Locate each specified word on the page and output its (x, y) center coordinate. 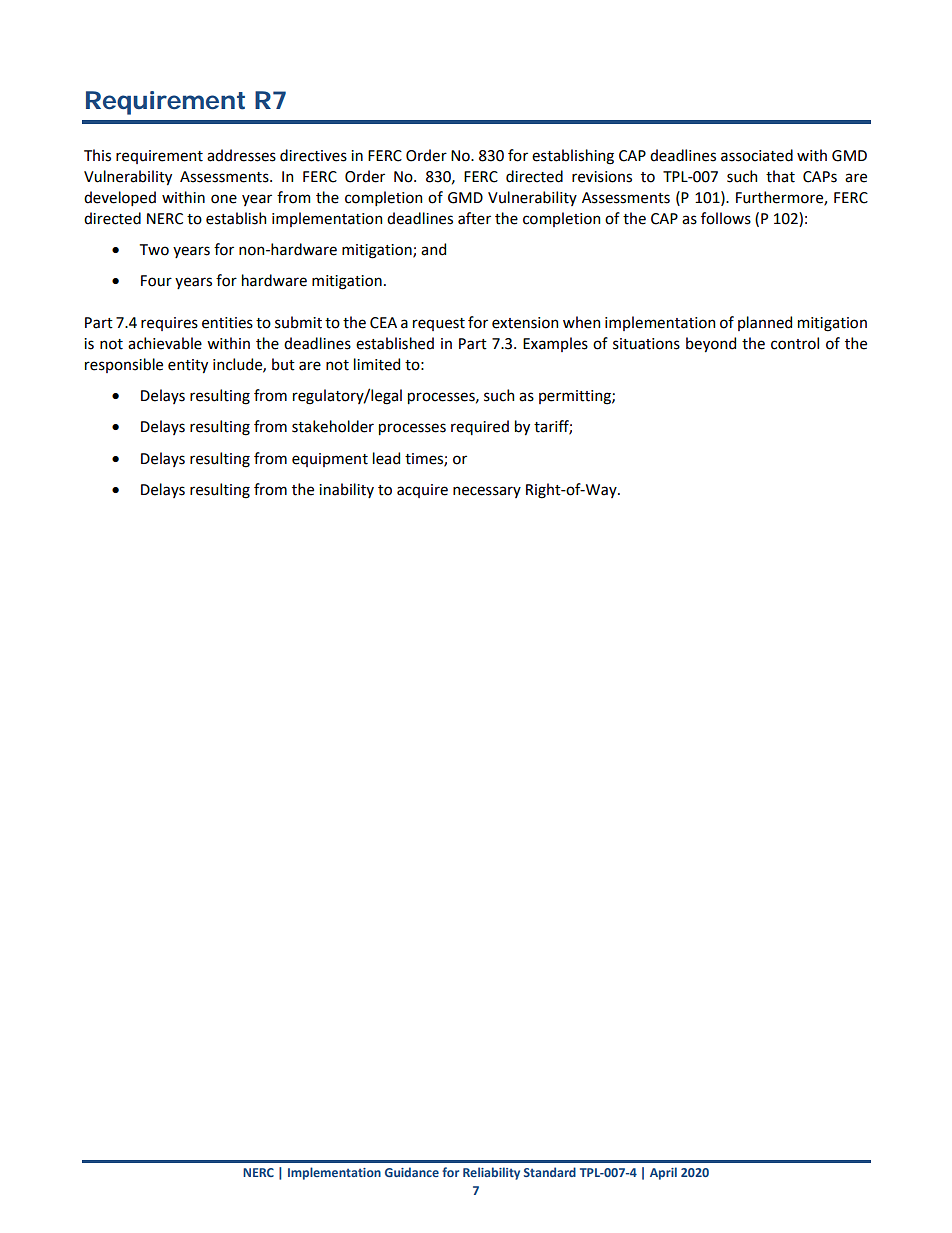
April (663, 1173)
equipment (330, 460)
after (474, 218)
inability (346, 490)
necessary (487, 492)
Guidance (412, 1172)
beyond (711, 344)
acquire (422, 491)
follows (726, 218)
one (224, 199)
